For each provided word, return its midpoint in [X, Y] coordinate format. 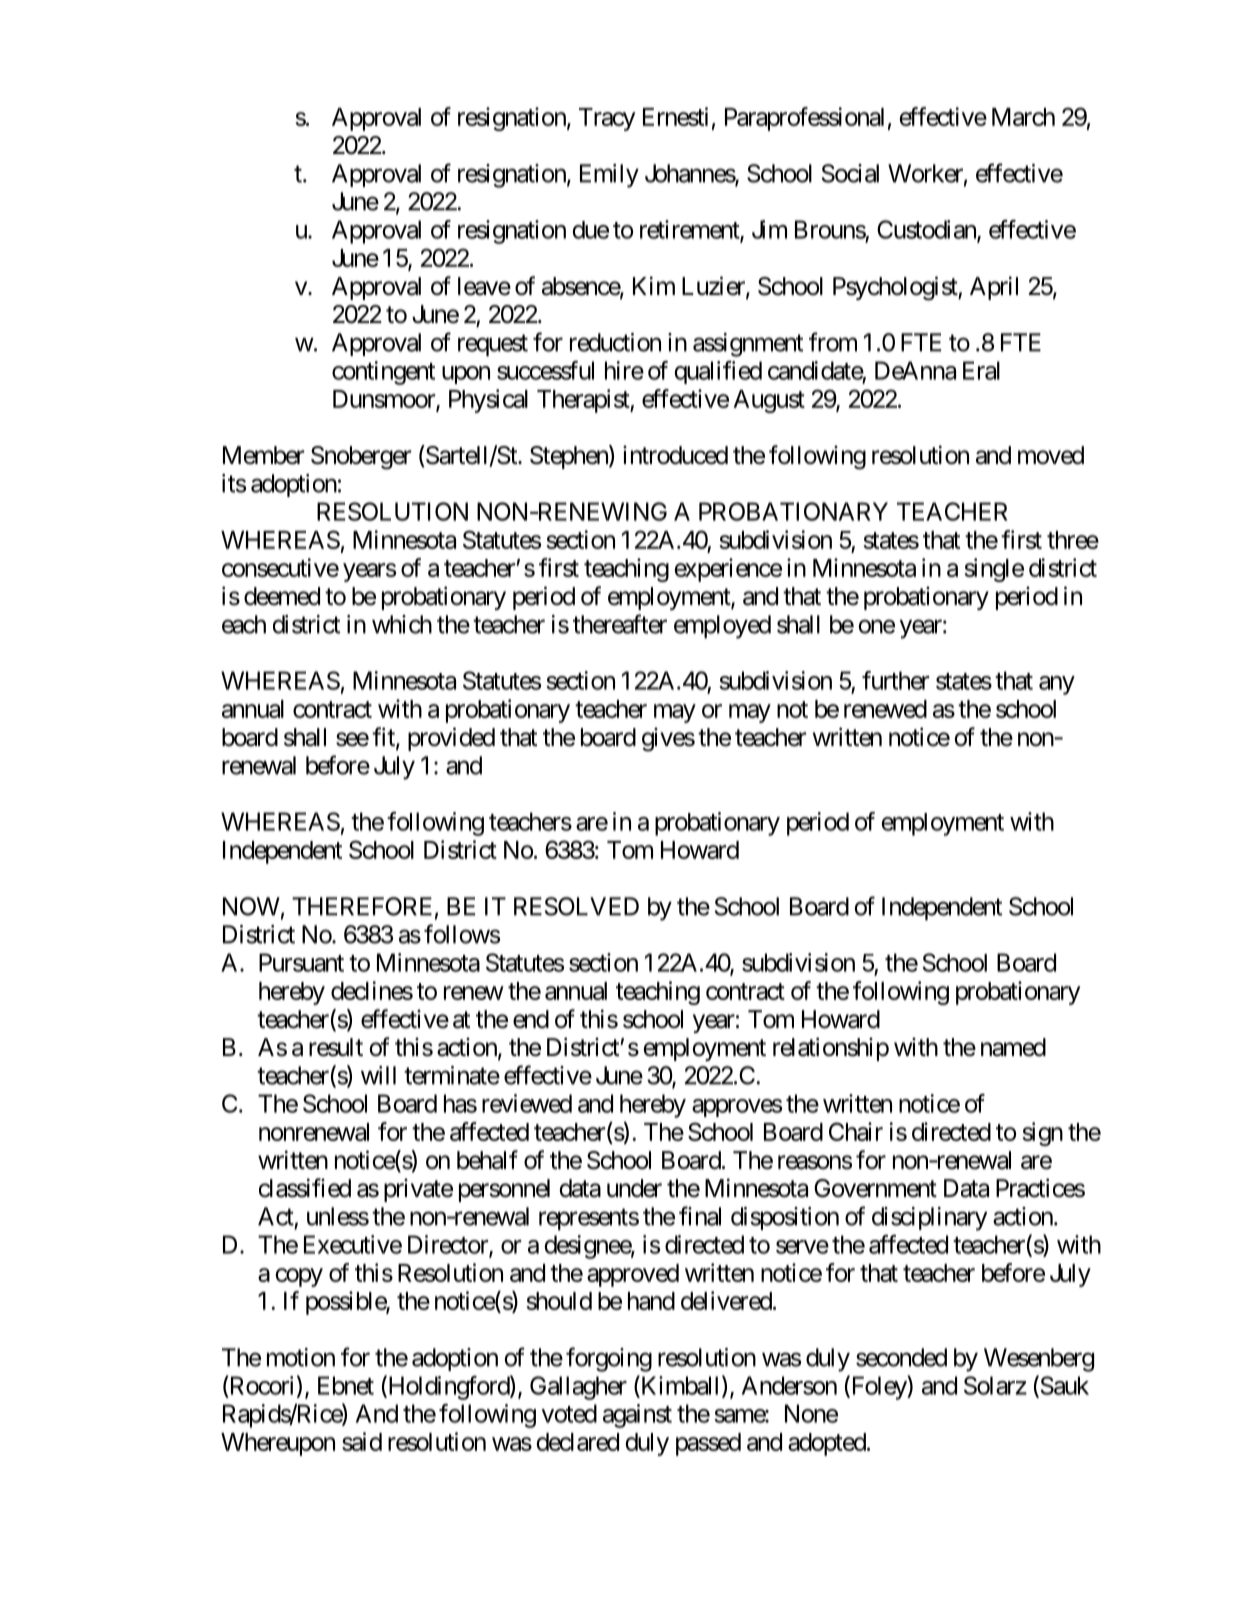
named [1013, 1047]
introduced [675, 455]
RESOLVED [576, 906]
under [634, 1188]
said [362, 1441]
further [895, 680]
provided [451, 739]
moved [1051, 455]
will [378, 1075]
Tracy [607, 119]
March [1023, 117]
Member [263, 455]
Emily [609, 176]
